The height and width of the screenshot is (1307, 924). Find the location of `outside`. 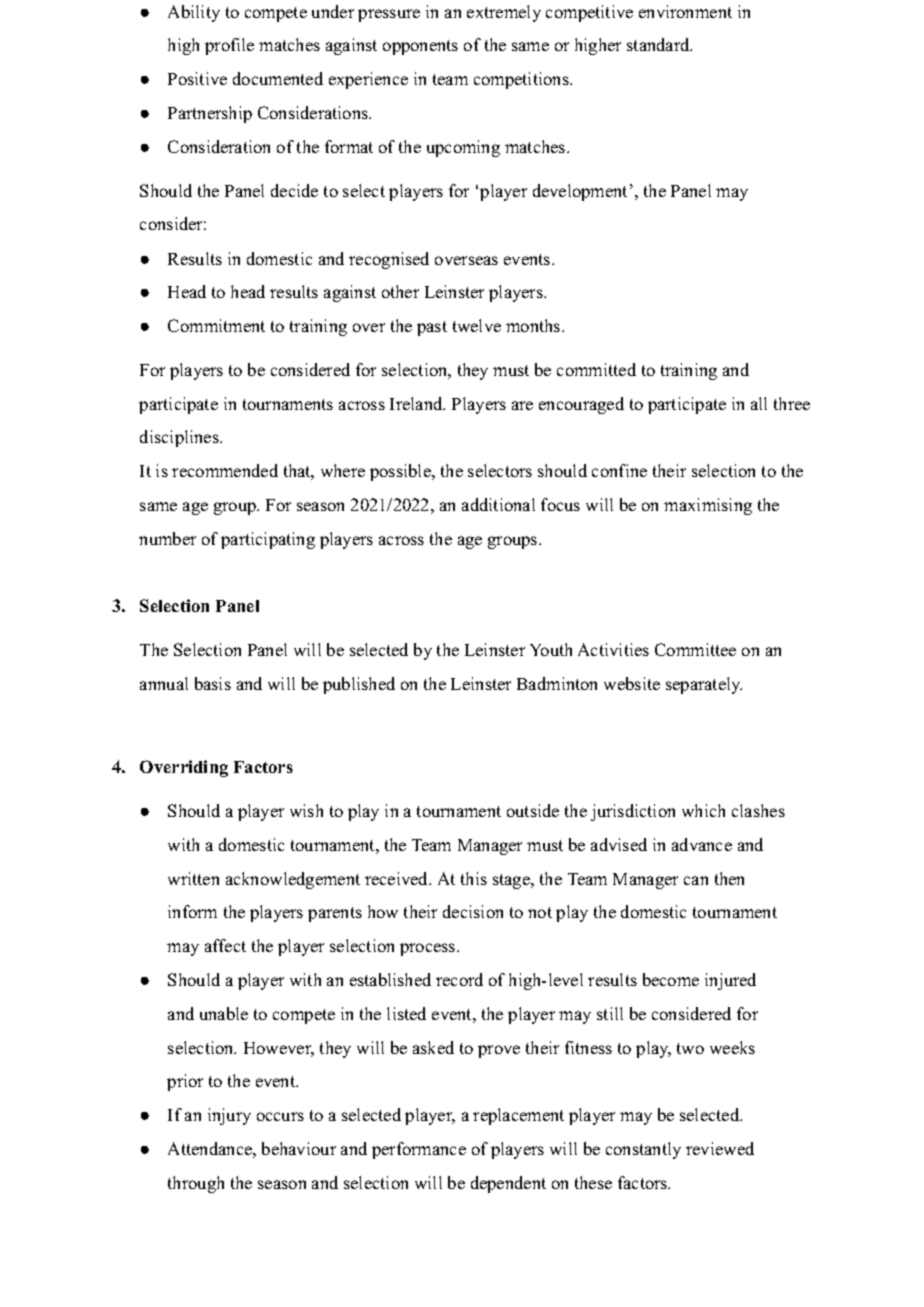

outside is located at coordinates (533, 810).
